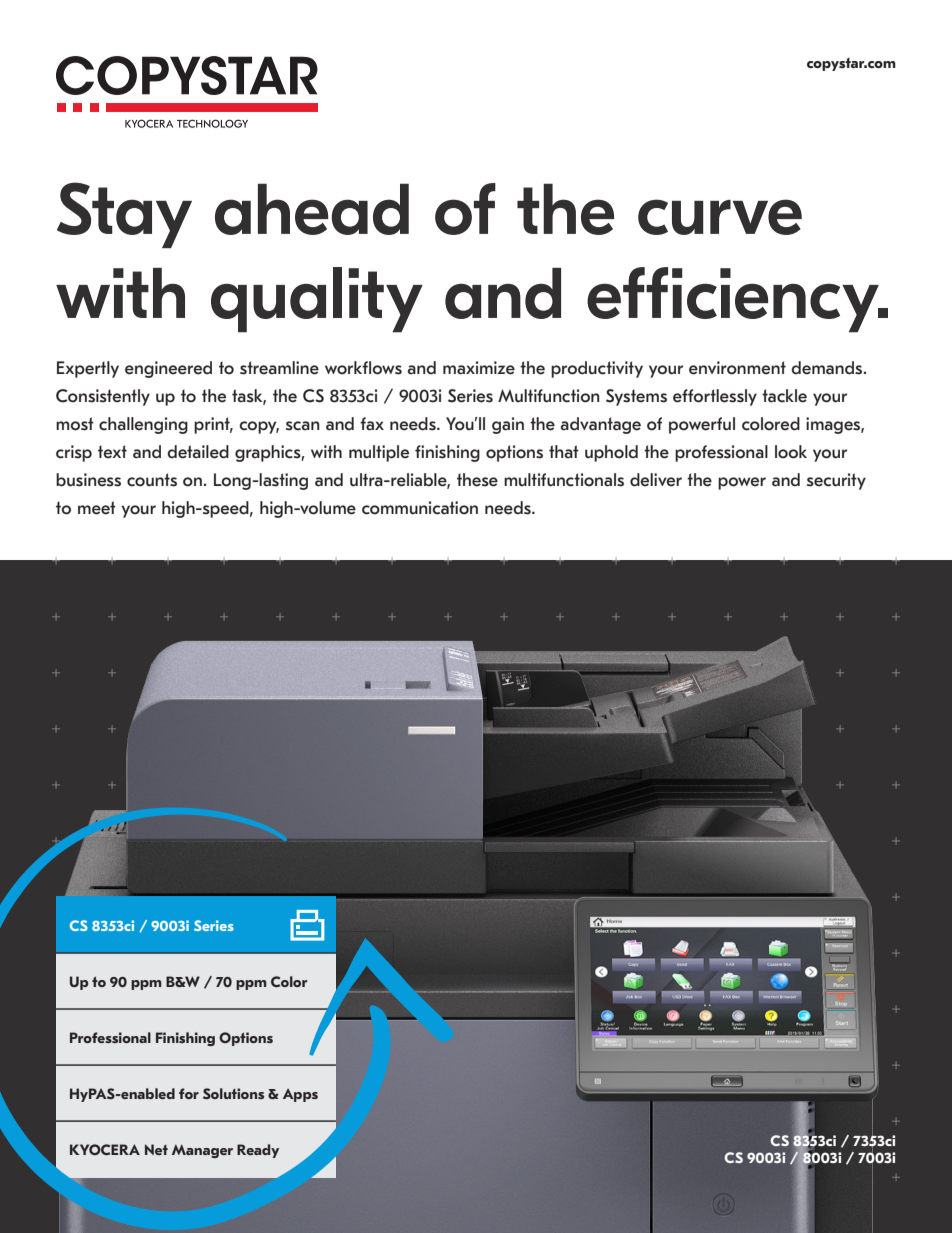 The width and height of the page is (952, 1233). What do you see at coordinates (420, 508) in the page?
I see `communication` at bounding box center [420, 508].
